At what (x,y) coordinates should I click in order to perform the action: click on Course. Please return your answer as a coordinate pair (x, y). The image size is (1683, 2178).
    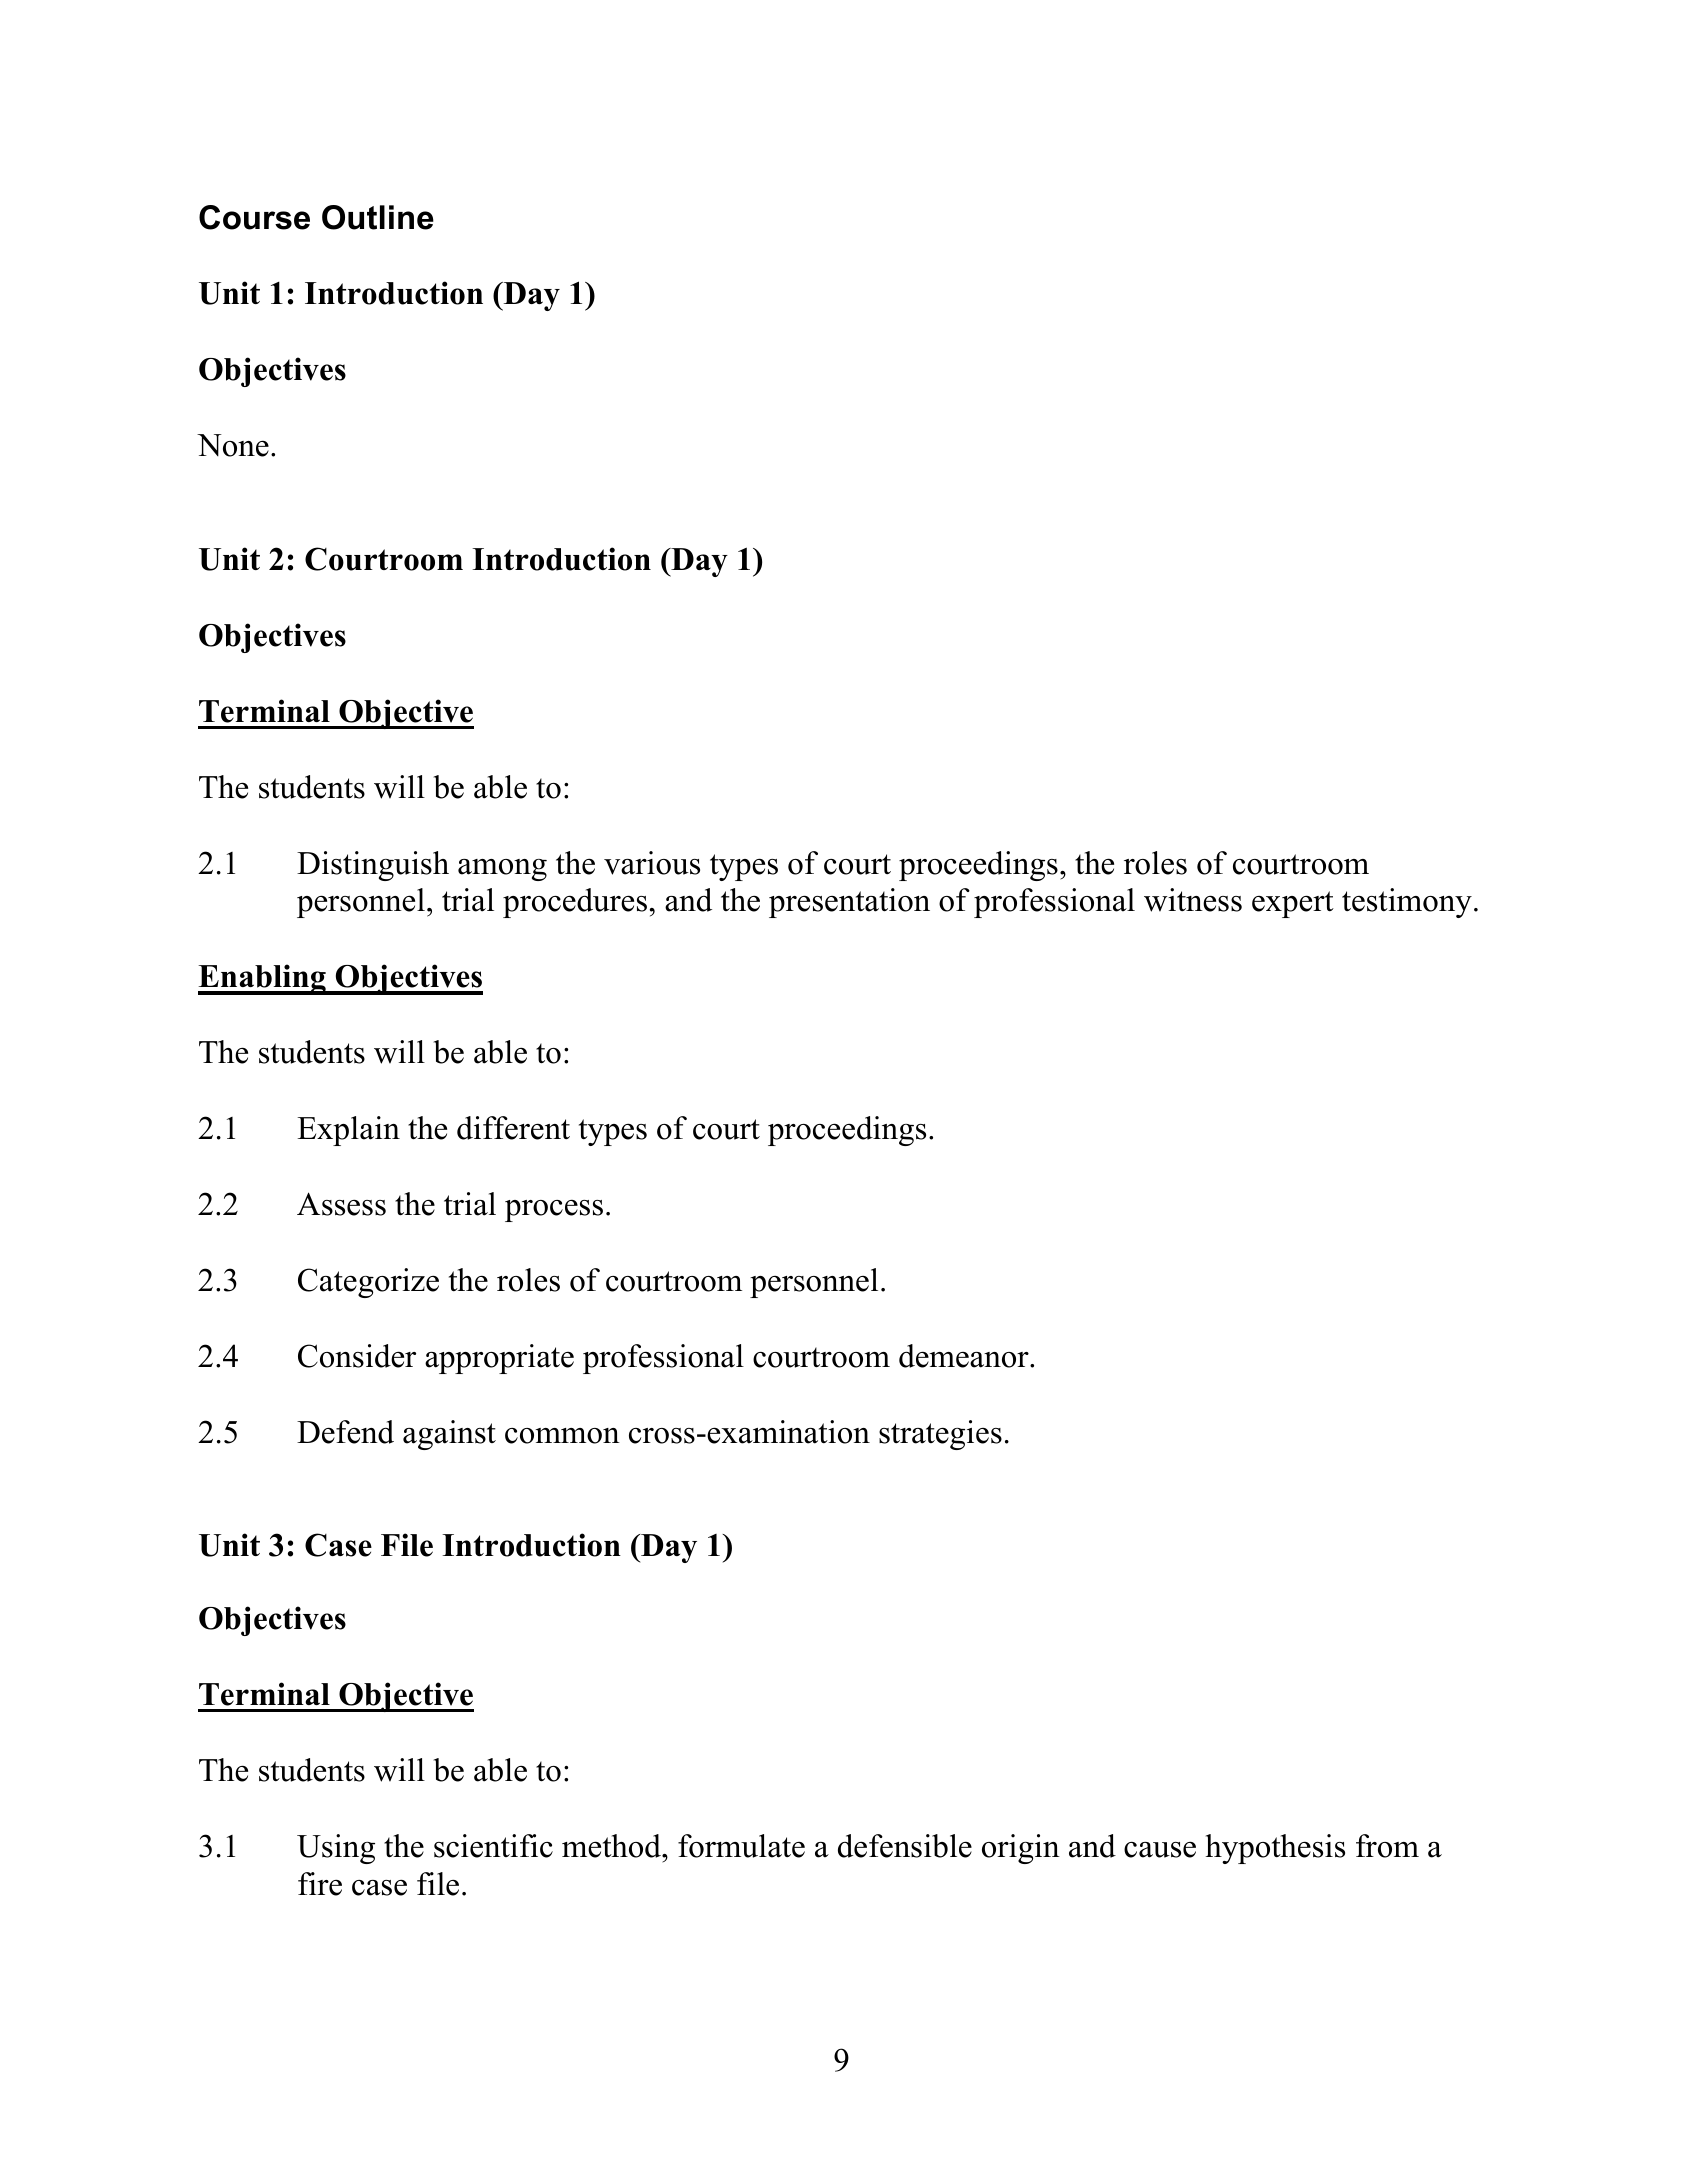
    Looking at the image, I should click on (254, 217).
